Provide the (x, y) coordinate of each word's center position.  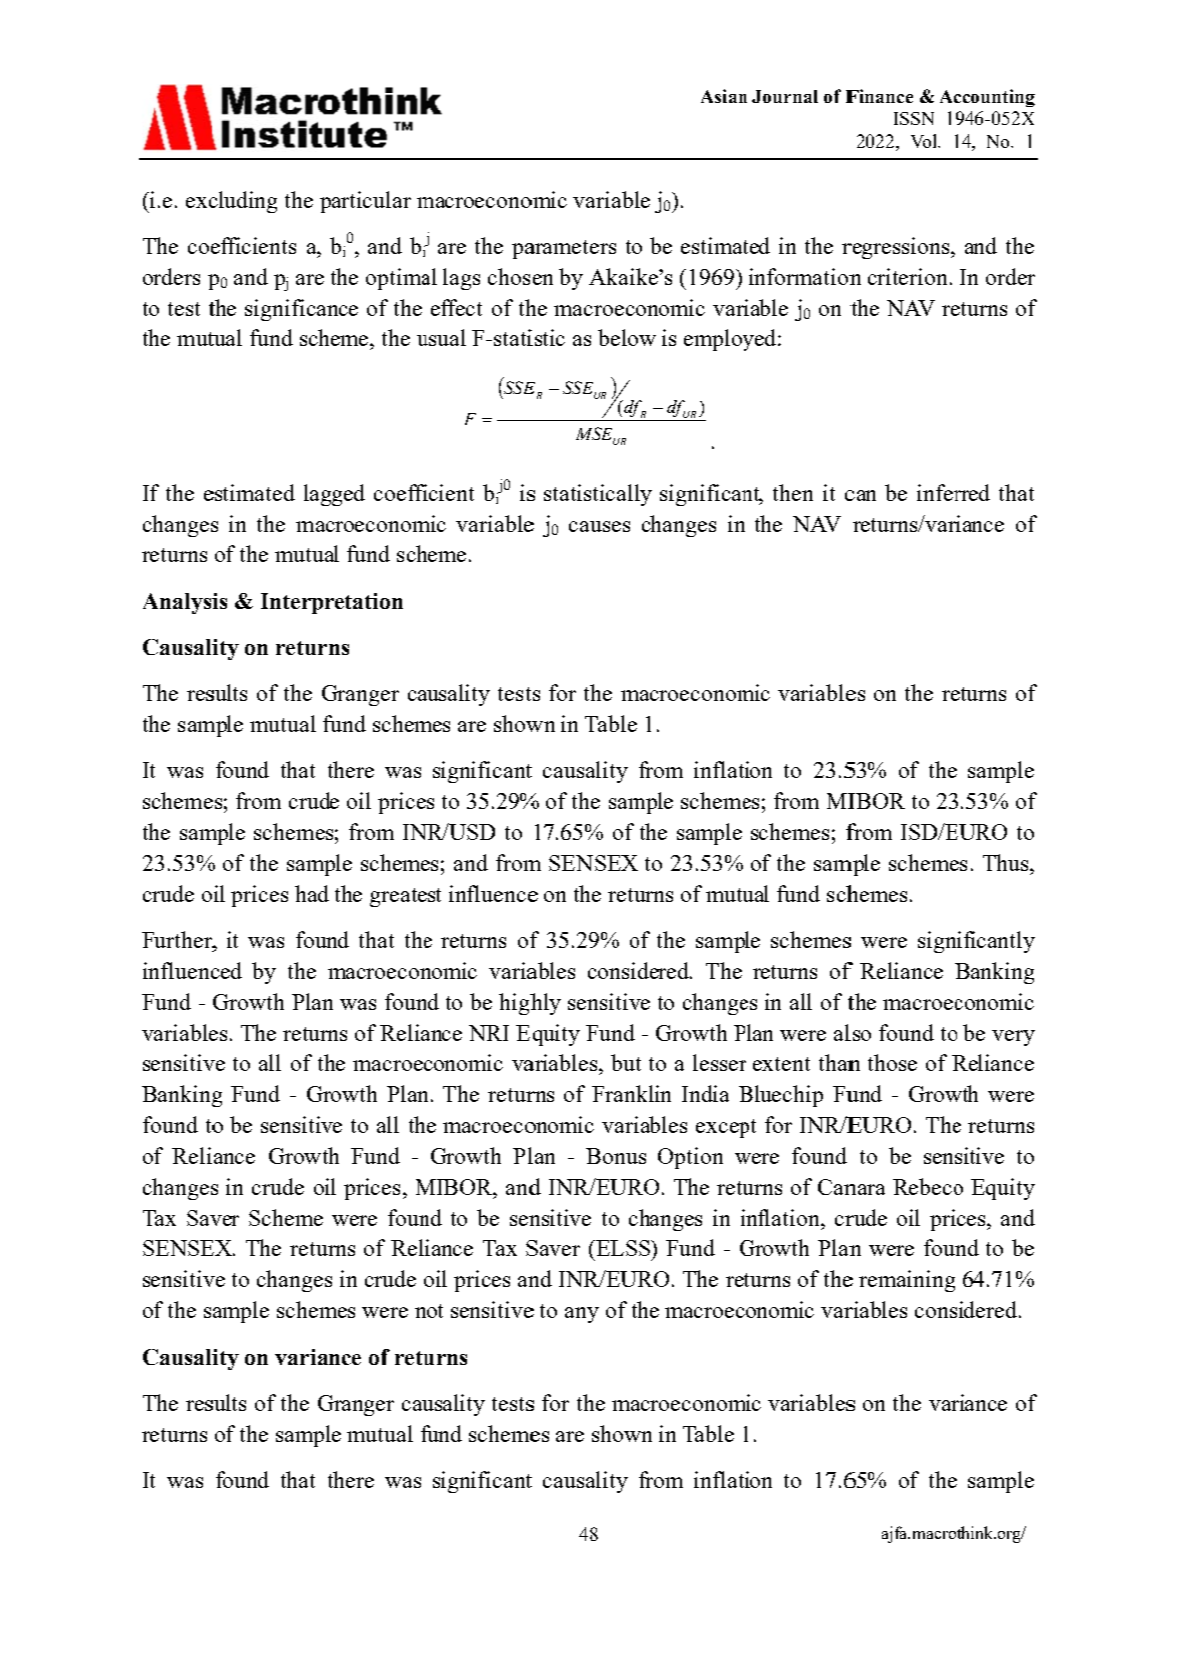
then (793, 492)
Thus (1007, 862)
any (582, 1315)
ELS (615, 1248)
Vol (925, 141)
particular (365, 202)
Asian (724, 96)
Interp (293, 603)
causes (599, 526)
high (520, 1004)
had (312, 893)
